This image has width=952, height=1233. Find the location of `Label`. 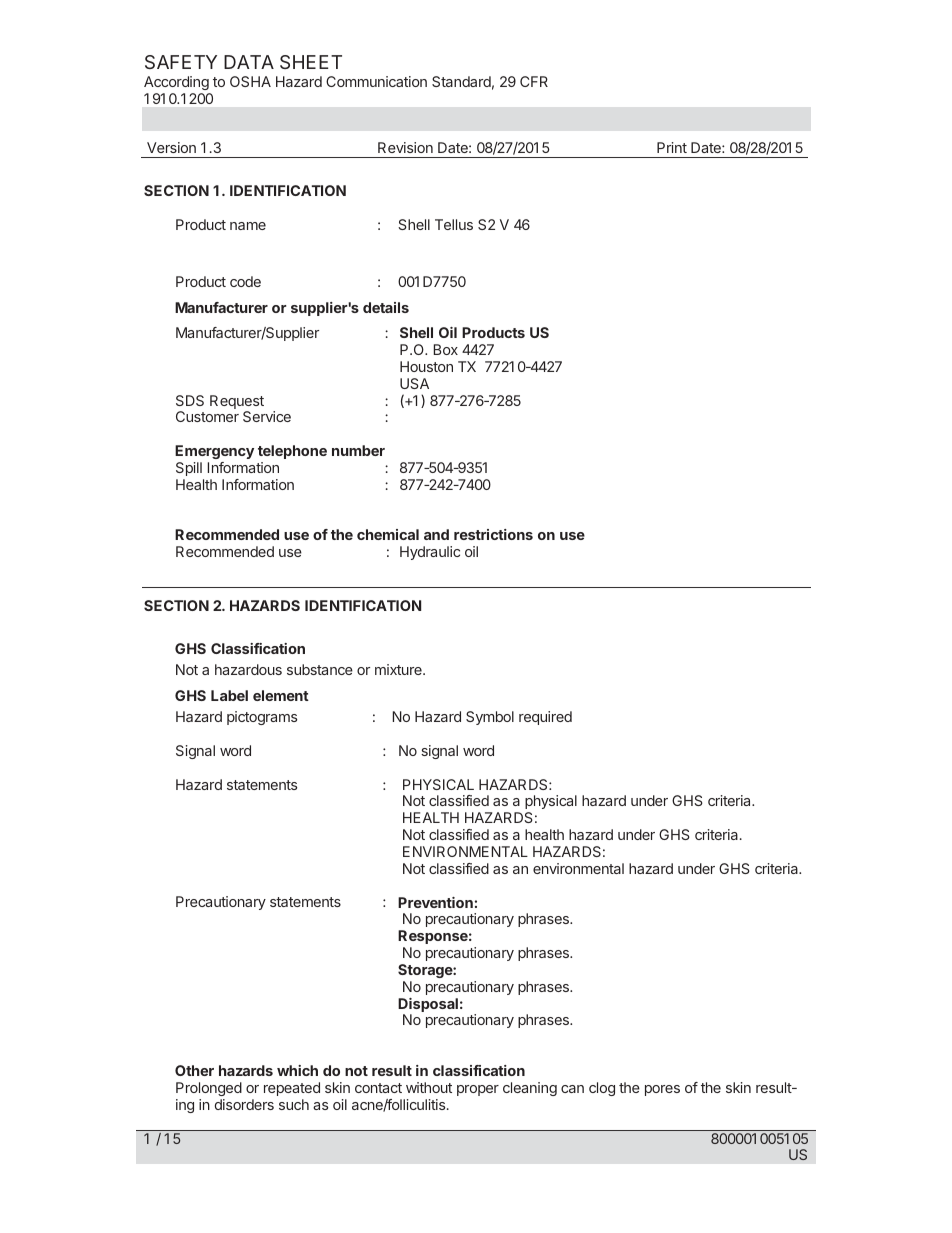

Label is located at coordinates (229, 695).
